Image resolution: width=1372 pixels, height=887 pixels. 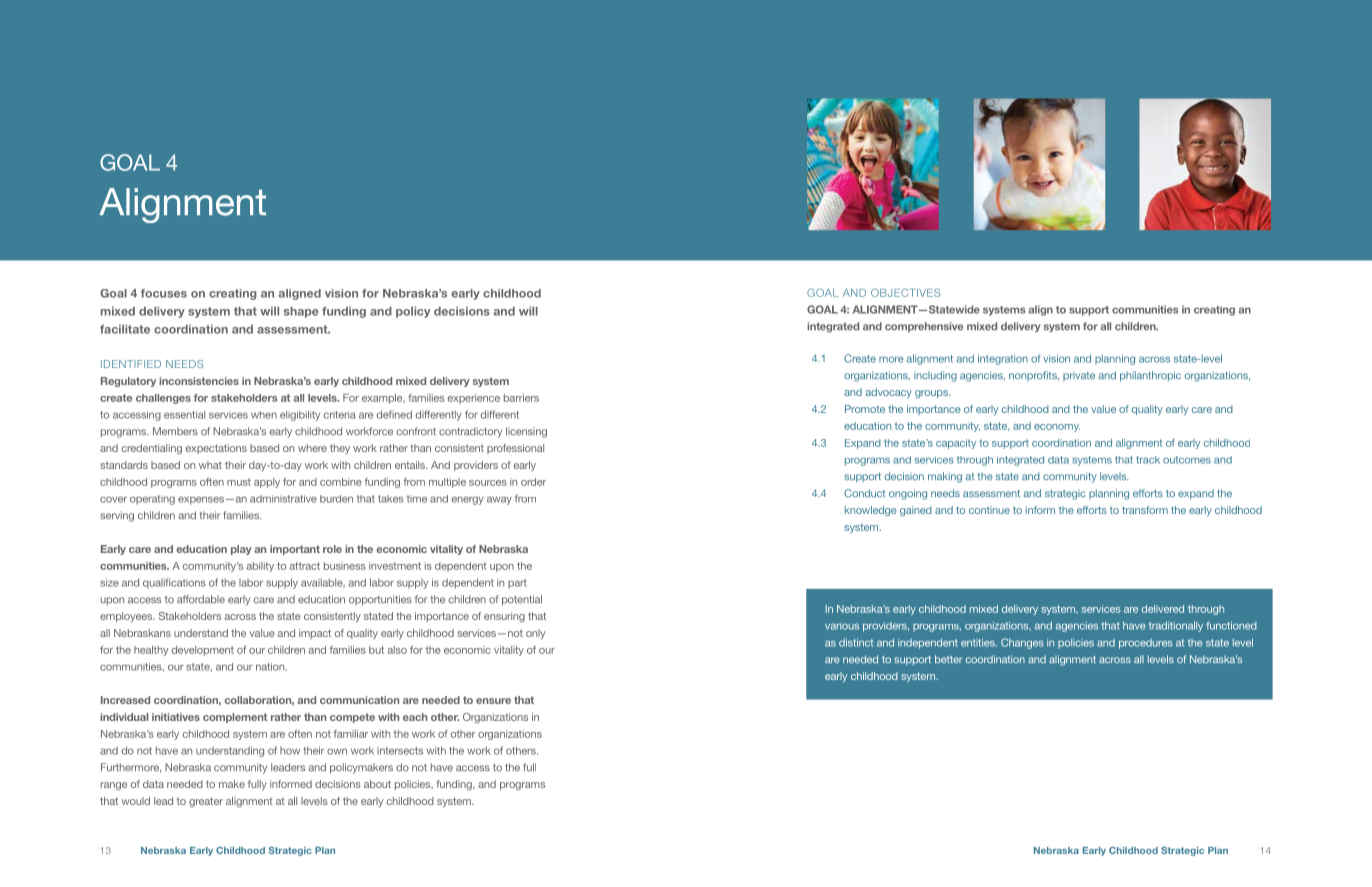 I want to click on shape, so click(x=301, y=312).
